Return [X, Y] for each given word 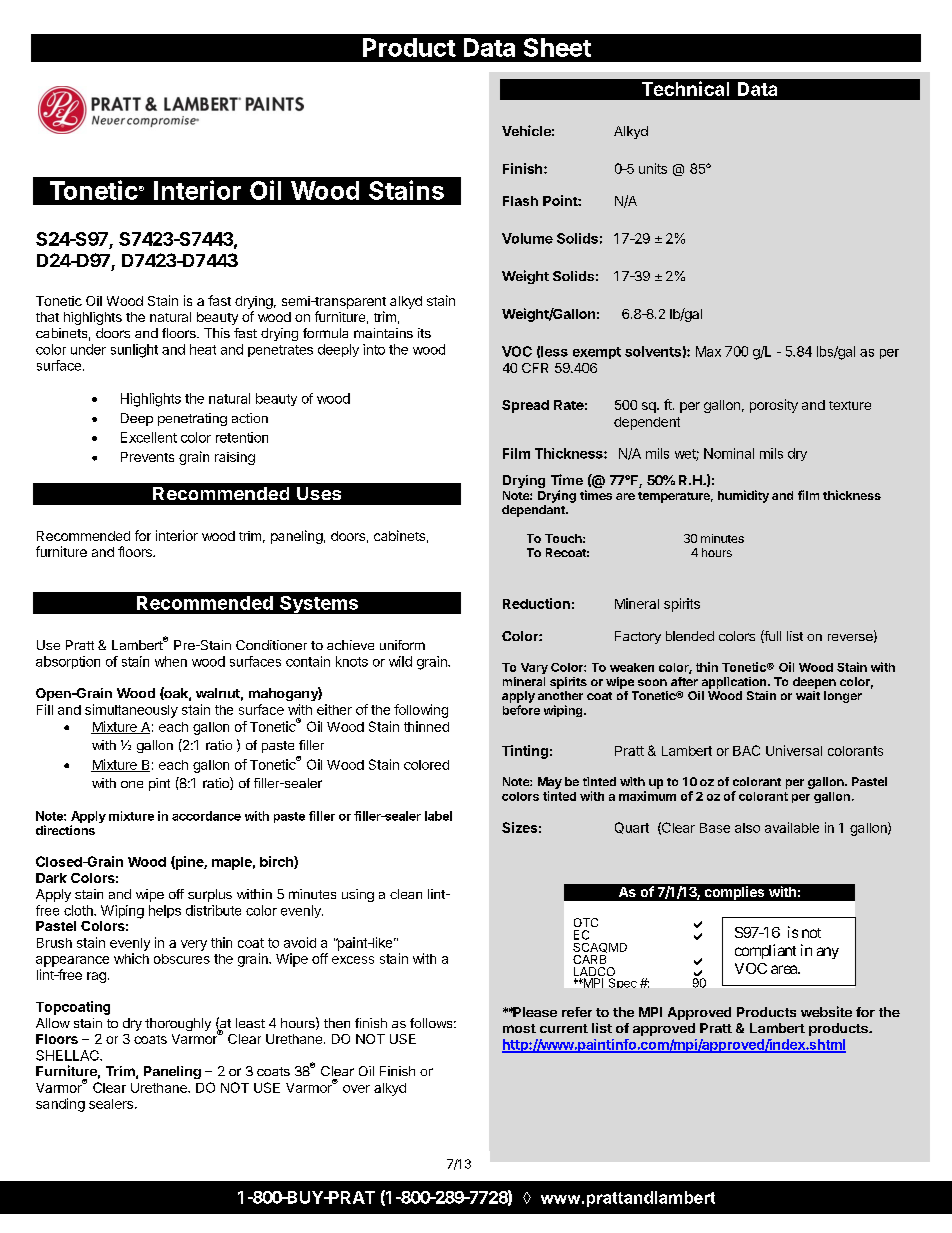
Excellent [149, 437]
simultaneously [131, 711]
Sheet [557, 47]
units [653, 168]
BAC [746, 750]
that [47, 317]
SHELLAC [68, 1055]
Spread [525, 406]
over [356, 1089]
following [421, 711]
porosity [774, 406]
